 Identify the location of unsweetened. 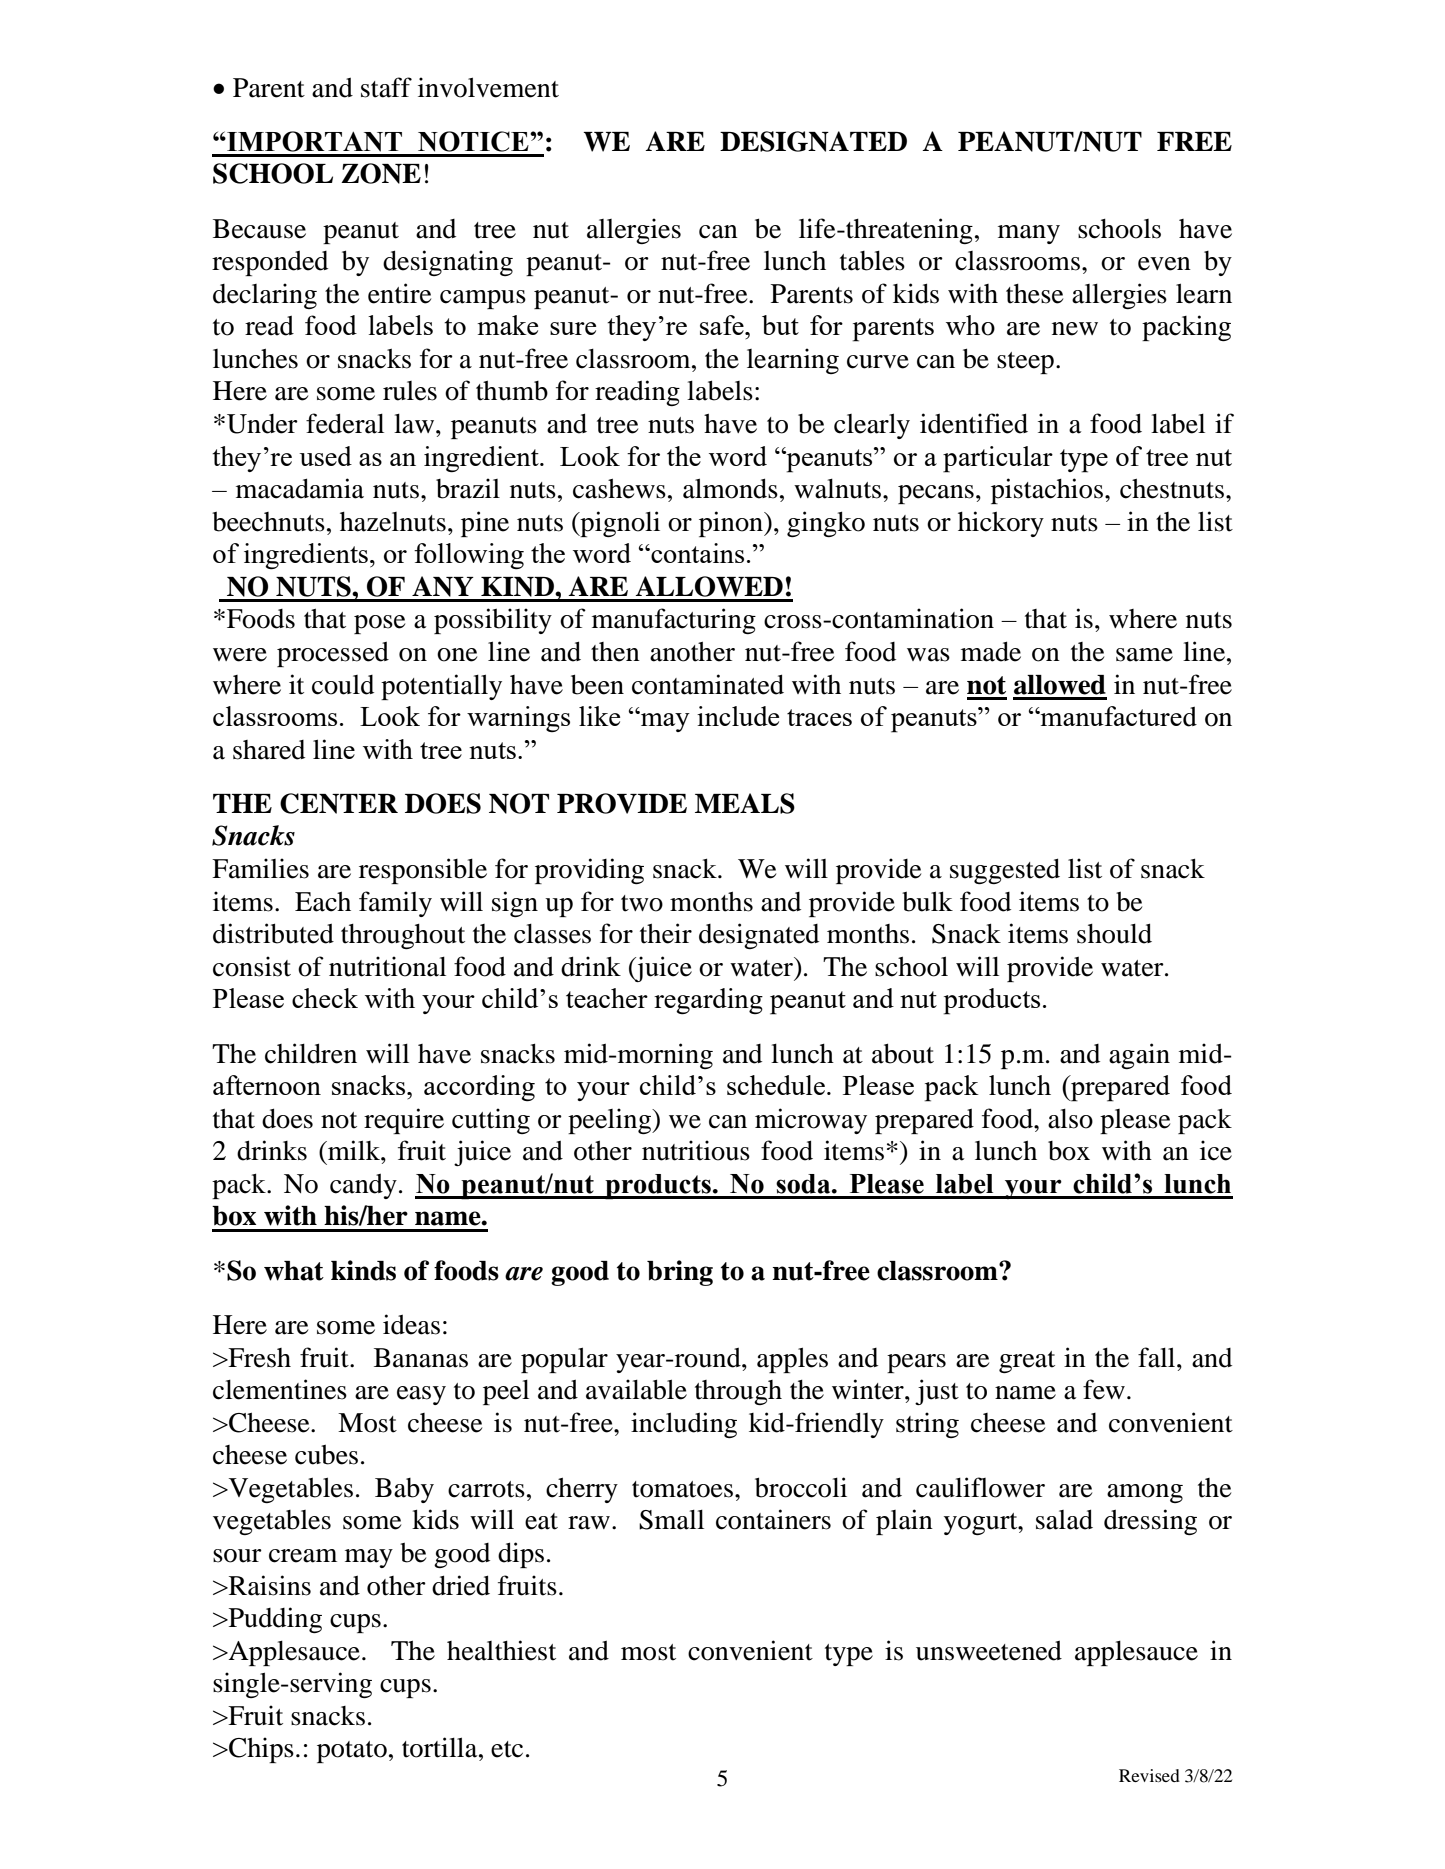
(989, 1651).
